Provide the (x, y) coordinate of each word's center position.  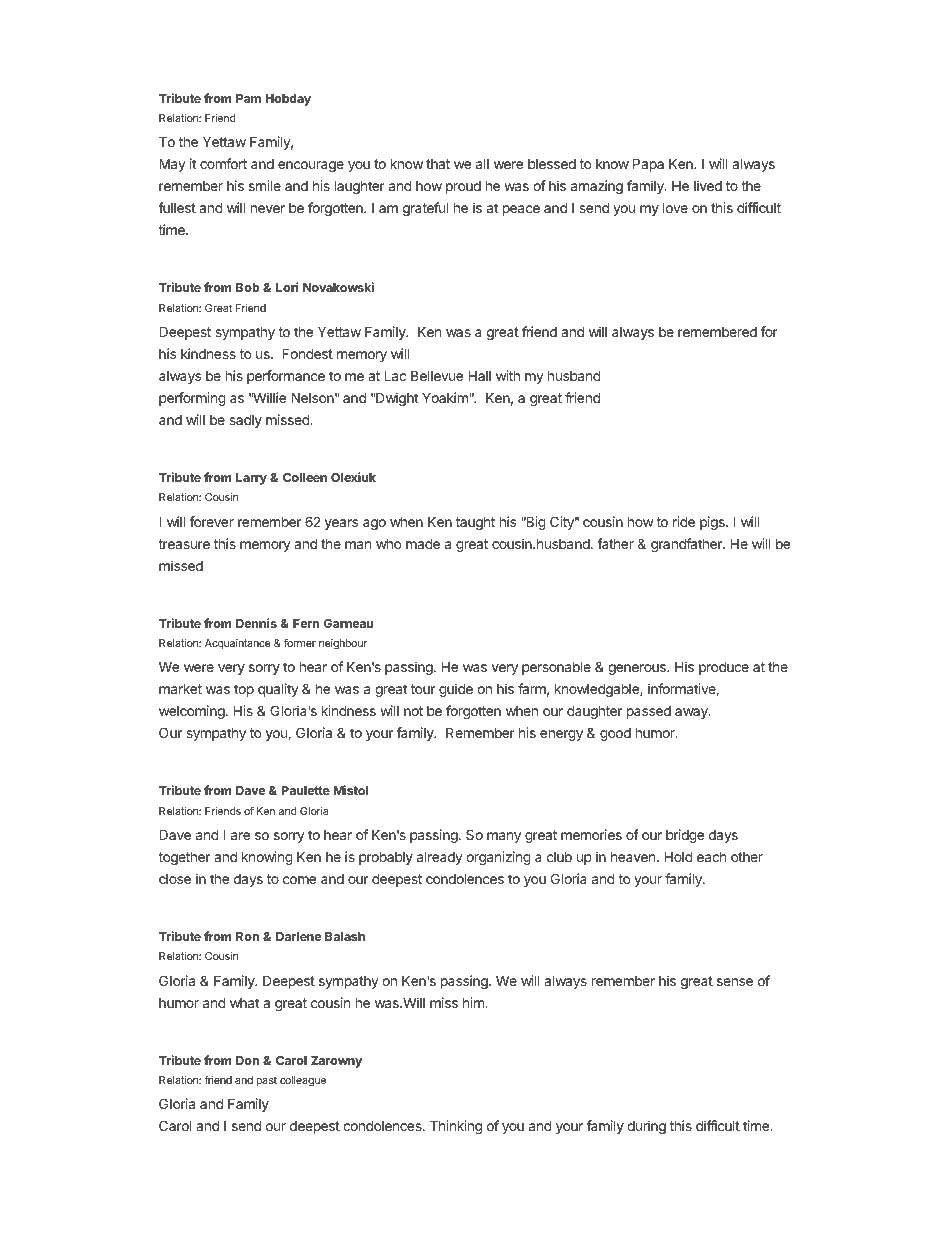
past (267, 1081)
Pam (248, 98)
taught (475, 523)
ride (684, 521)
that (438, 164)
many (504, 837)
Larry (251, 479)
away (692, 713)
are (240, 836)
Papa (648, 165)
